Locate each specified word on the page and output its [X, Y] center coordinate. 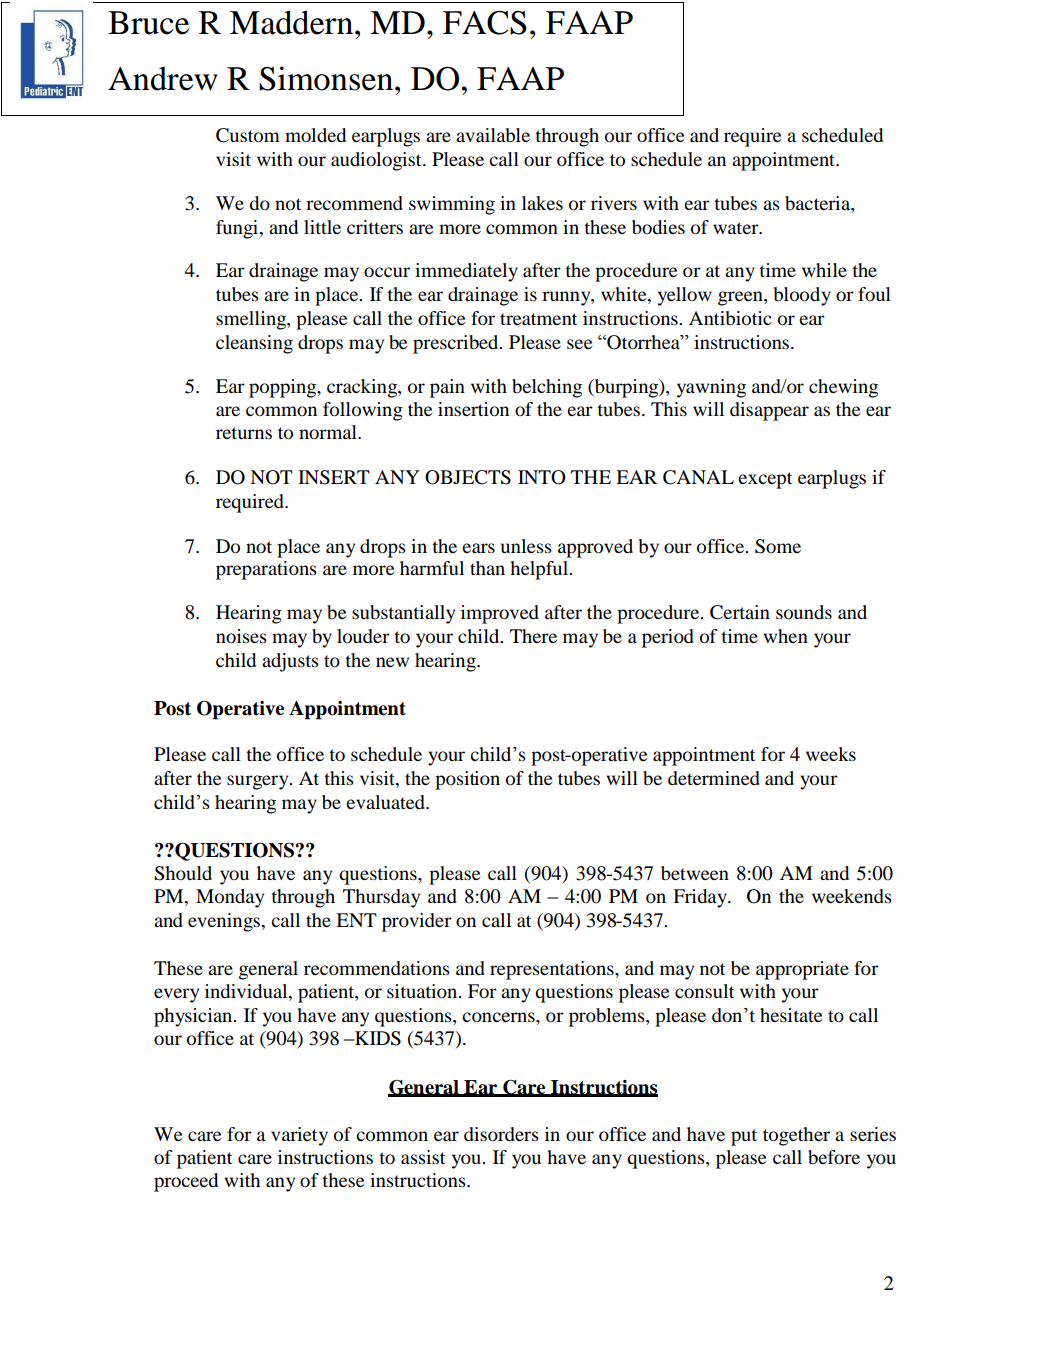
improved [500, 614]
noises [241, 636]
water [737, 228]
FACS [485, 22]
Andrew [163, 78]
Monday [230, 898]
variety [299, 1136]
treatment [538, 319]
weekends [852, 896]
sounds [804, 612]
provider [417, 922]
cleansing [254, 344]
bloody [802, 296]
